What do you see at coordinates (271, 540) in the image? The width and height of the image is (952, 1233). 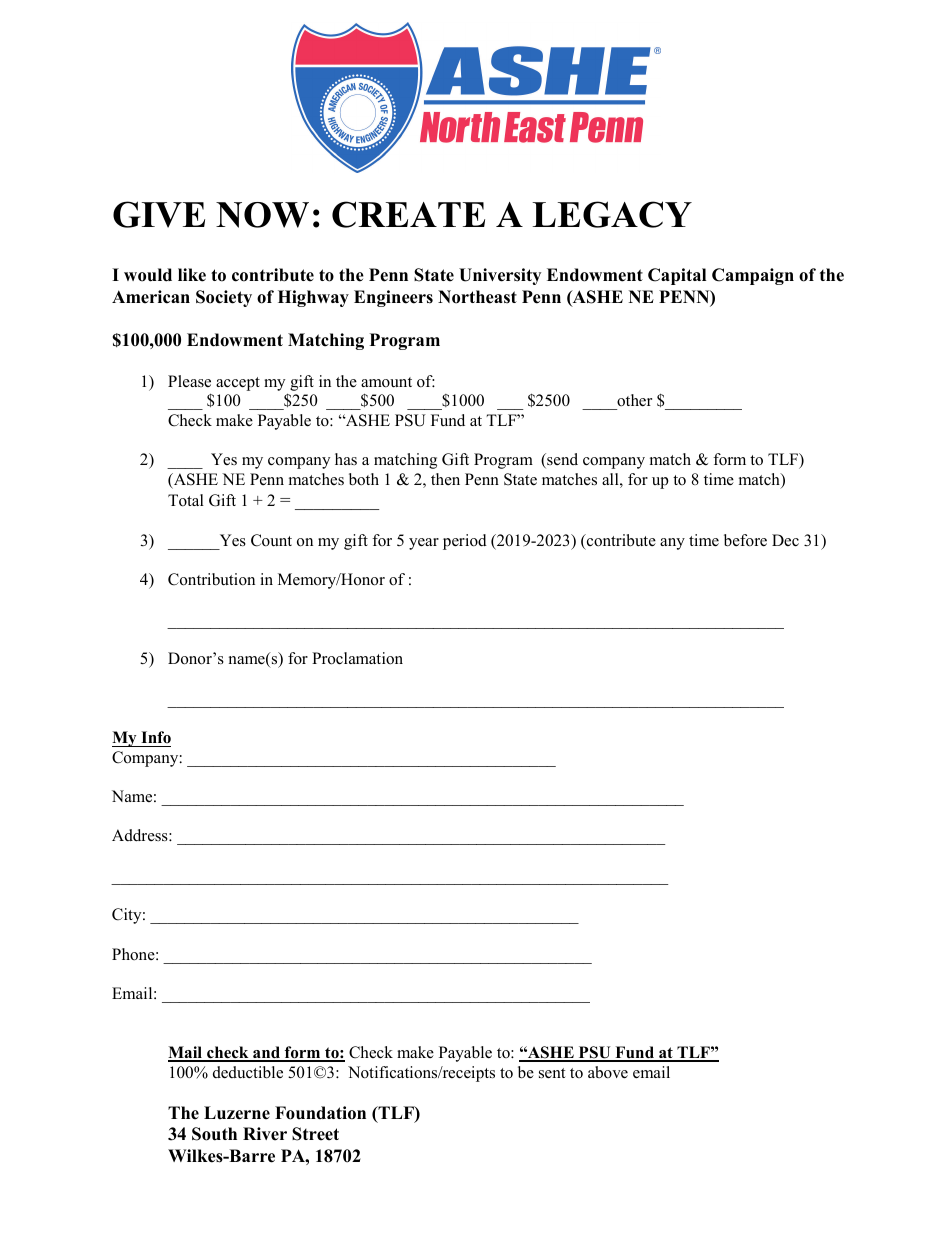 I see `Count` at bounding box center [271, 540].
